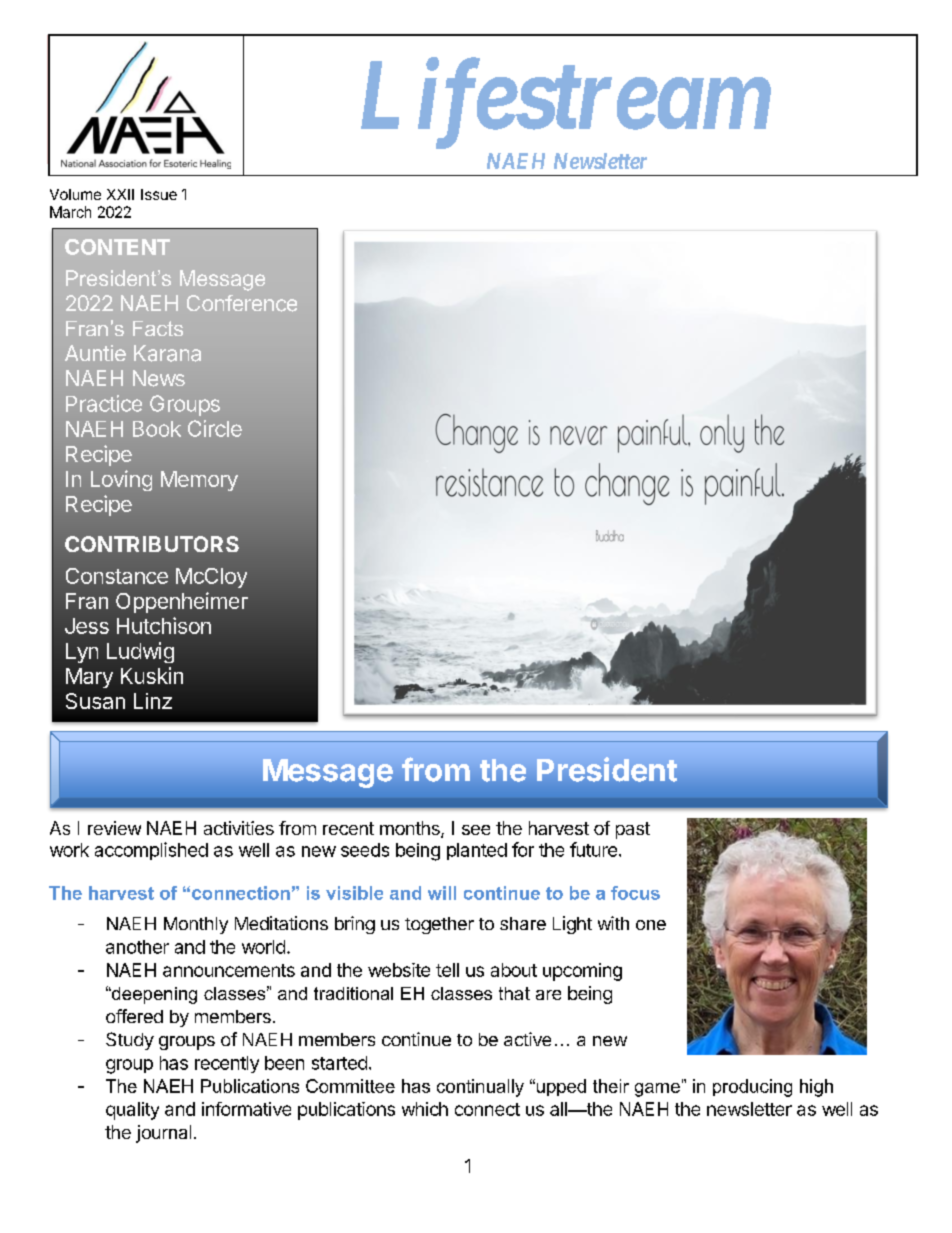 The image size is (952, 1233). Describe the element at coordinates (159, 194) in the document. I see `Issue` at that location.
